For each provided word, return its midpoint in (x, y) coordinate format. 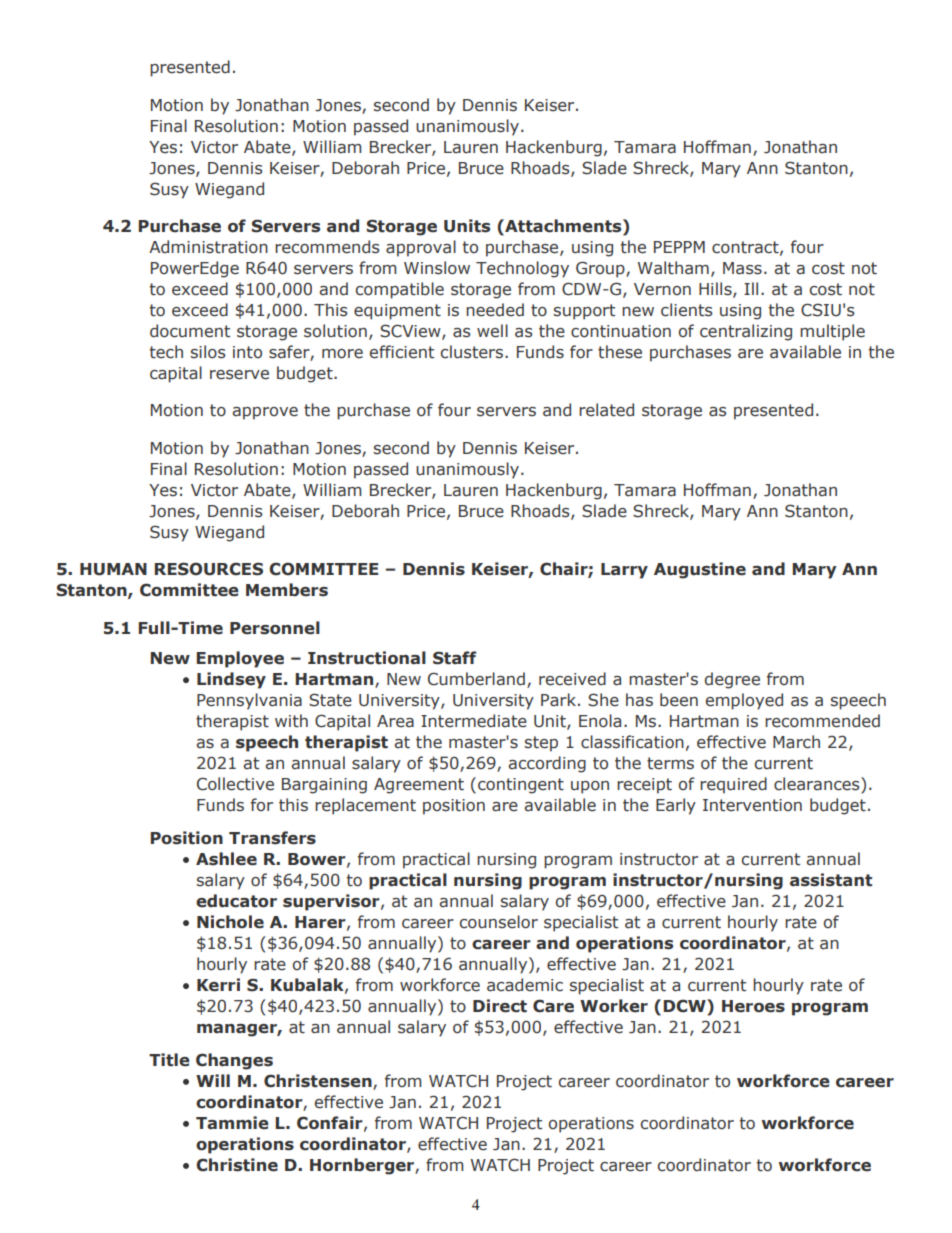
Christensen (319, 1081)
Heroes (753, 1006)
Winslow (437, 268)
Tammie (232, 1123)
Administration (208, 247)
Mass (742, 268)
